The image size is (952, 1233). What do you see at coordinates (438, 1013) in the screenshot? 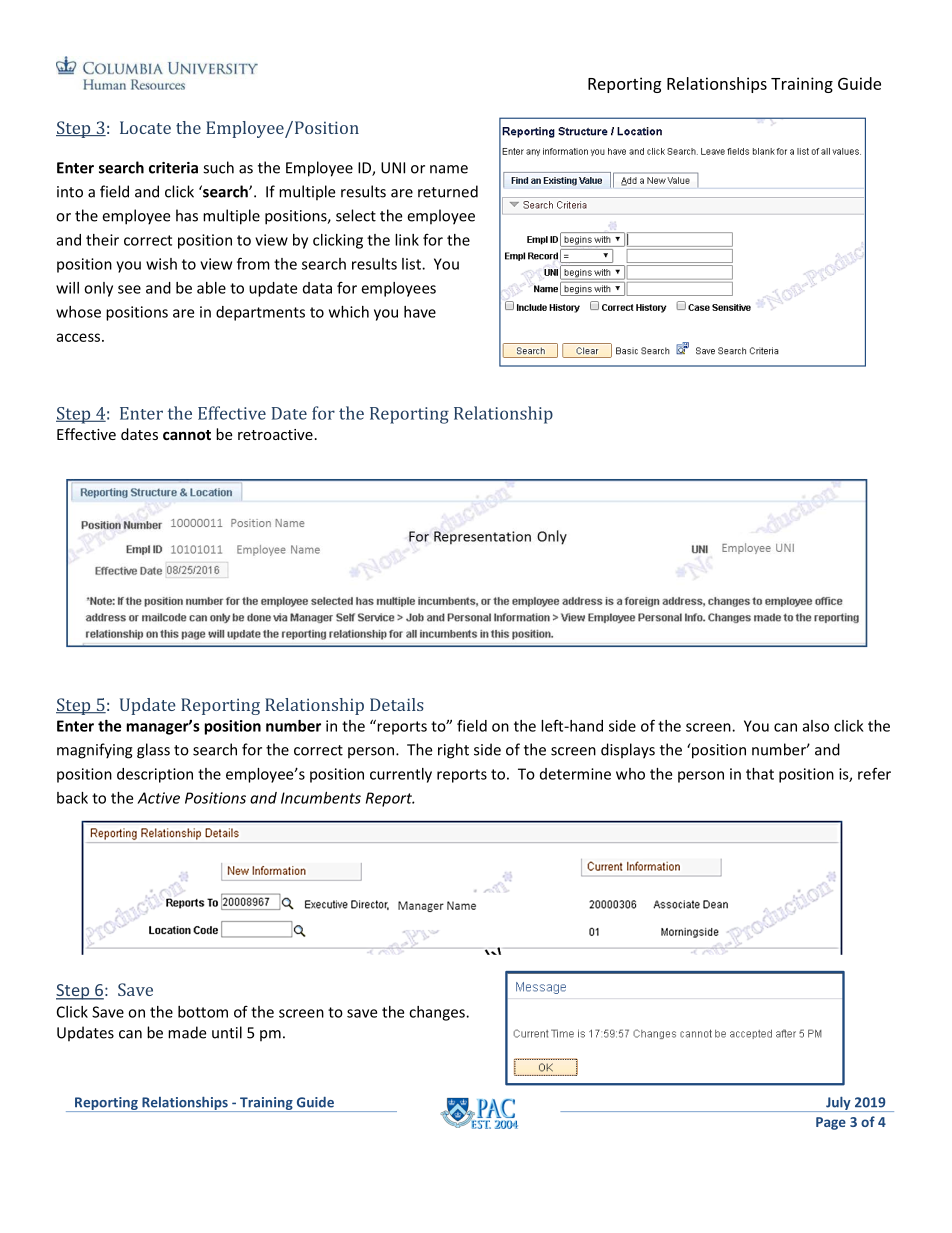
I see `changes` at bounding box center [438, 1013].
